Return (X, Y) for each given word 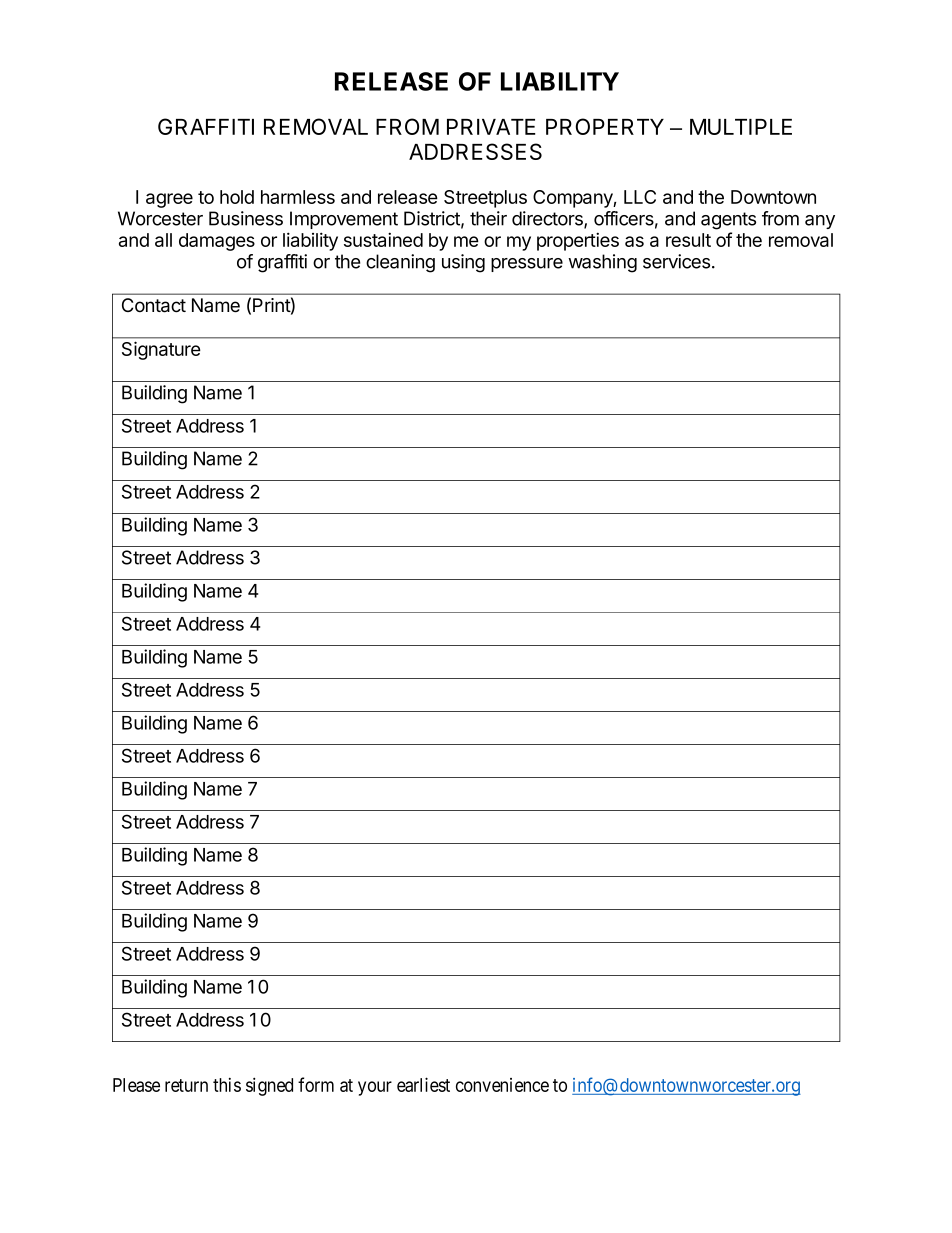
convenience (502, 1085)
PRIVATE (491, 127)
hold (237, 197)
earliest (423, 1084)
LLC (640, 197)
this (227, 1085)
